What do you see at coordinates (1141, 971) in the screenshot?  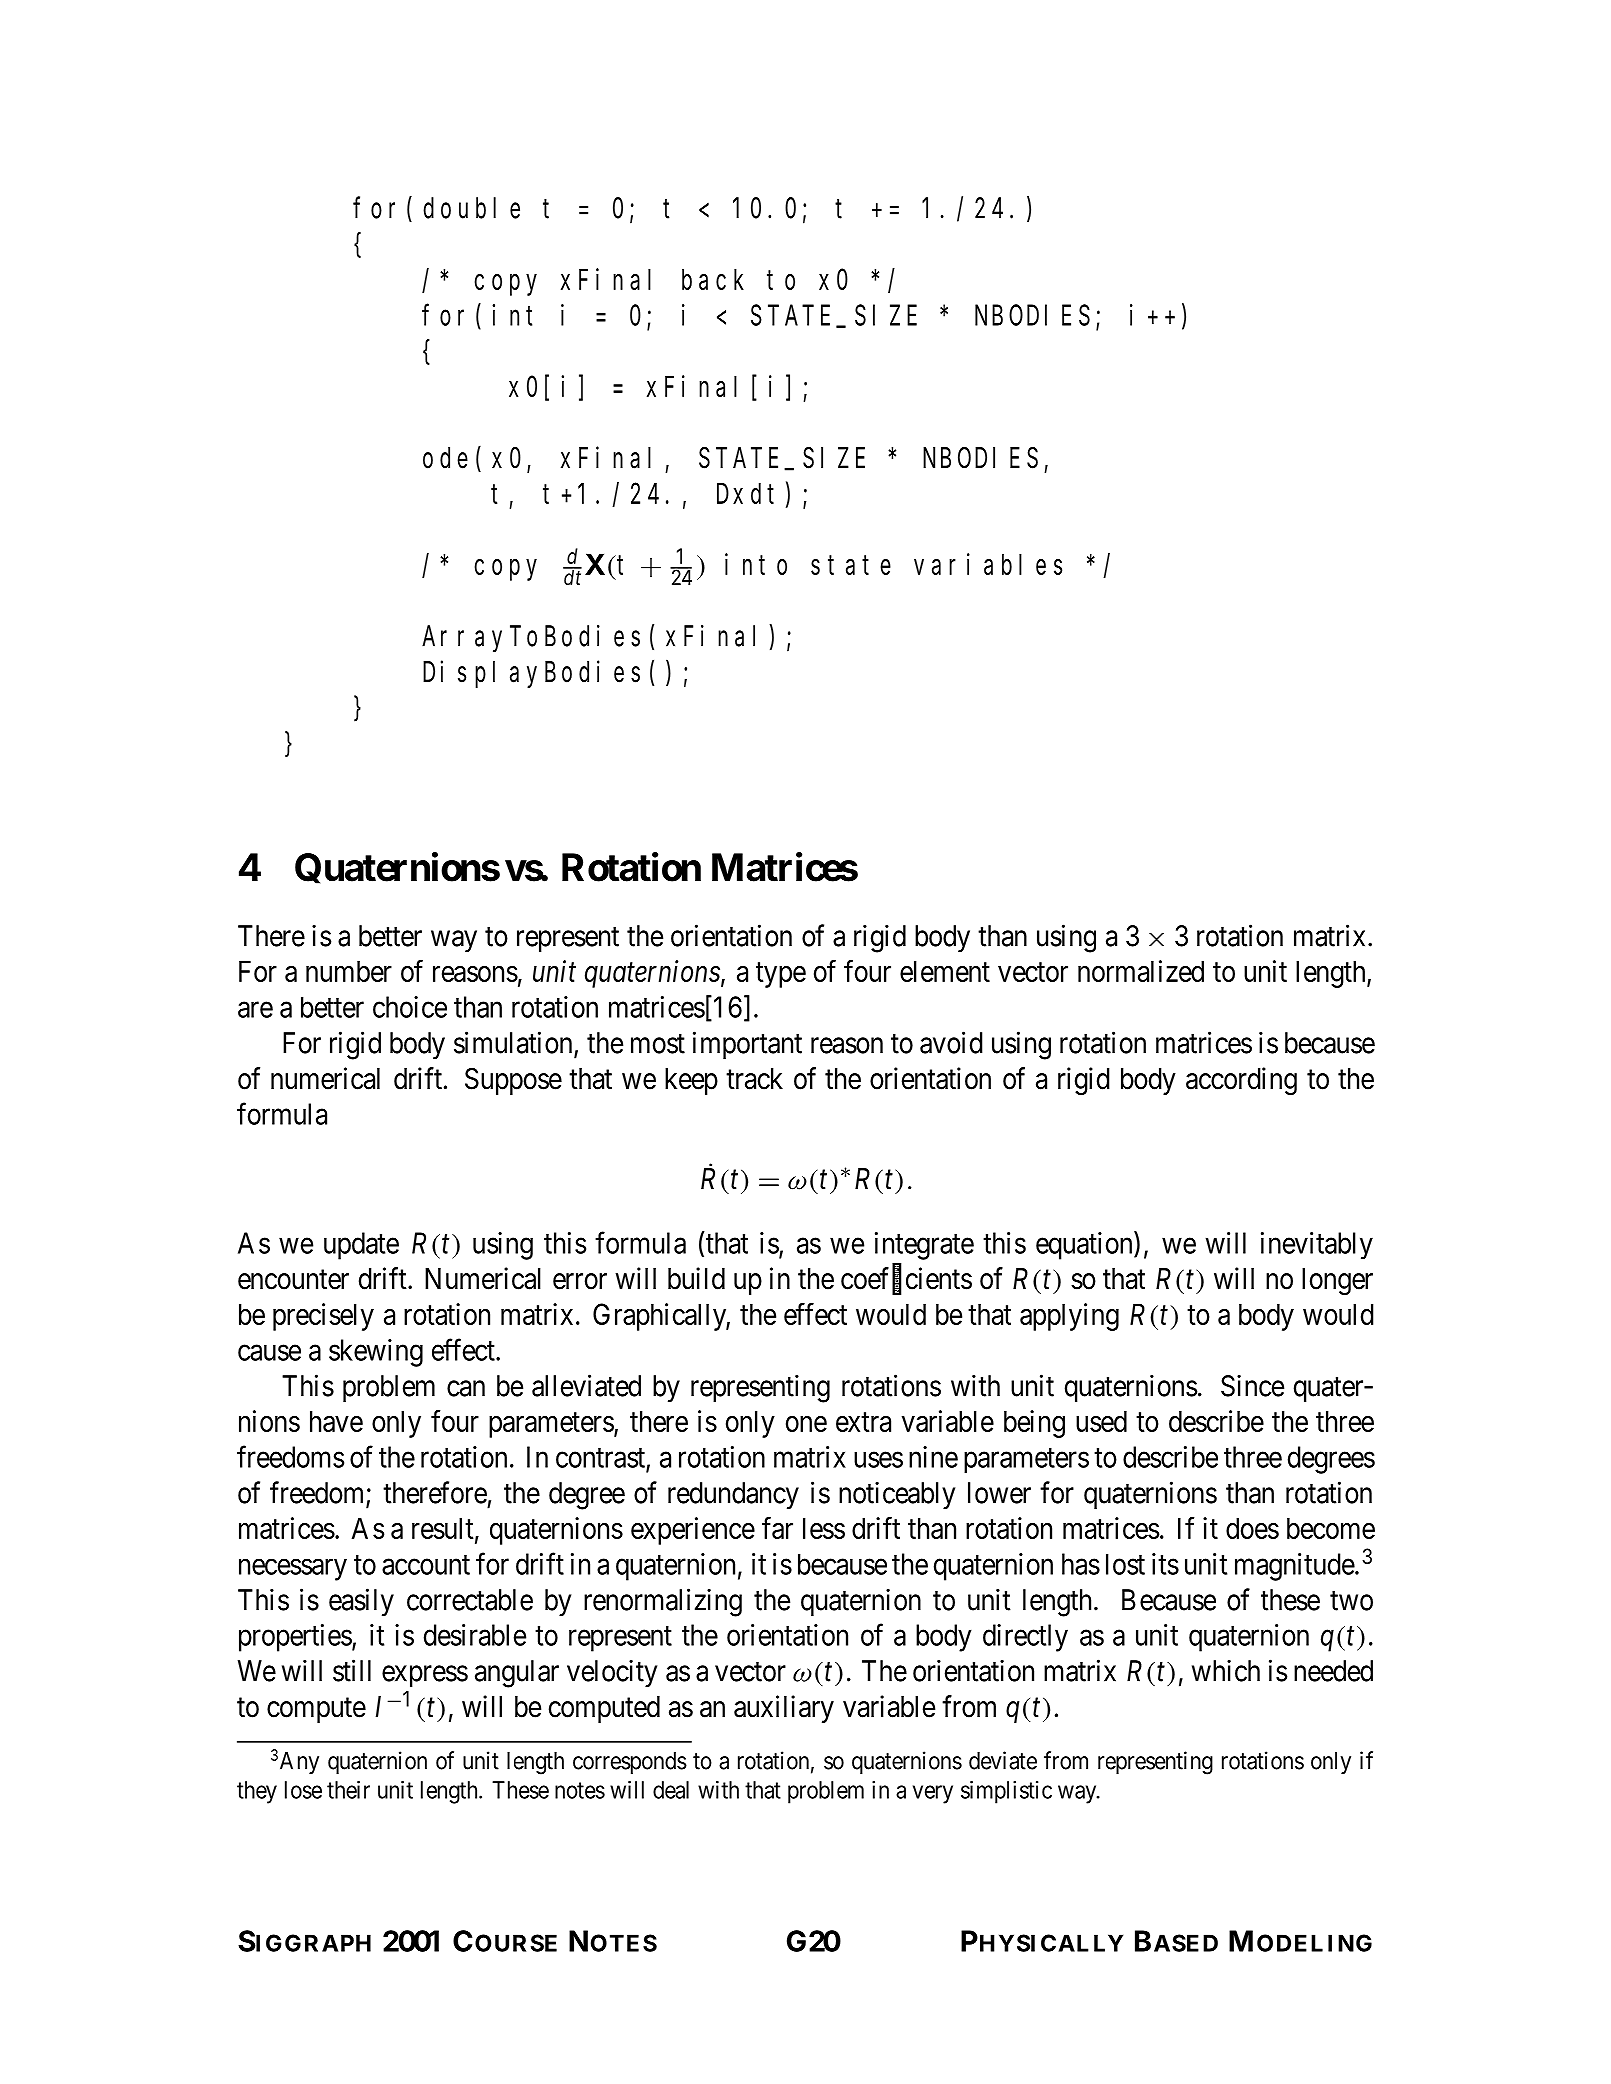 I see `normalized` at bounding box center [1141, 971].
